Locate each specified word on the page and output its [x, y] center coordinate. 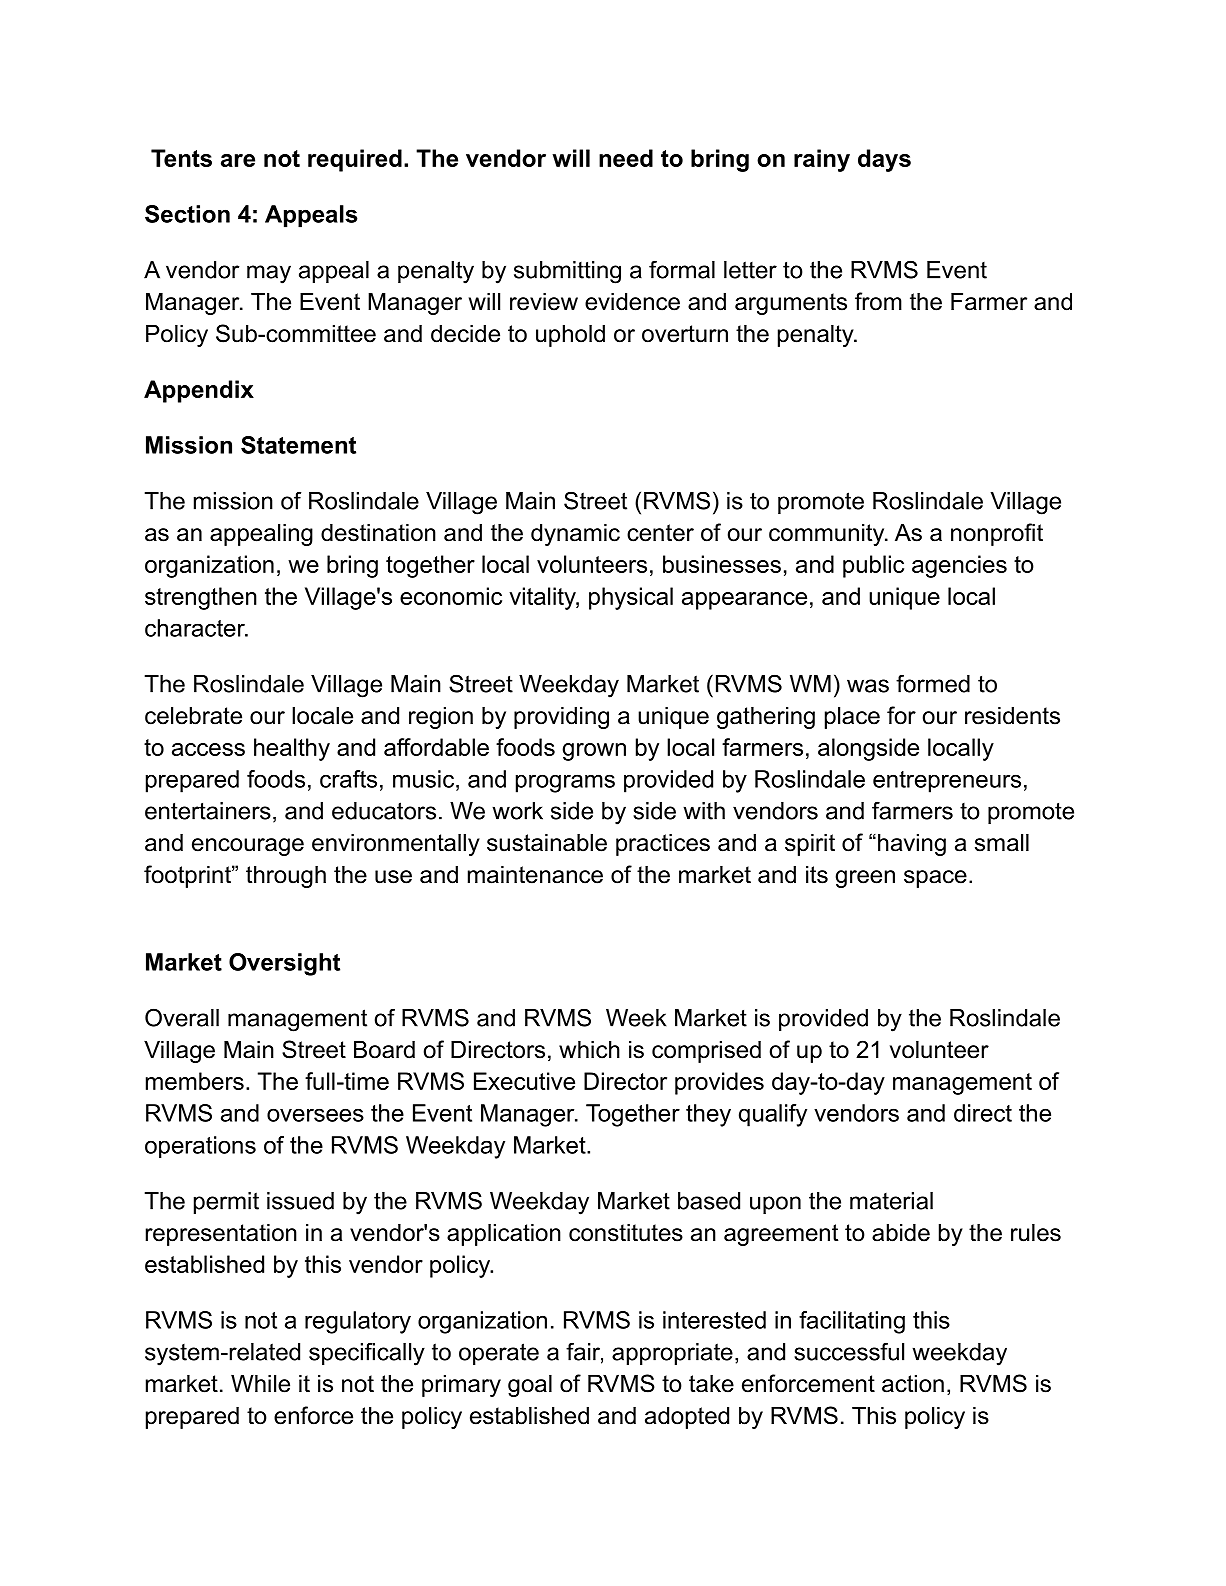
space [935, 879]
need [626, 158]
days [884, 160]
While [260, 1383]
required [355, 160]
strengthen [201, 598]
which [589, 1049]
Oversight [284, 964]
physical [631, 598]
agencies [959, 566]
